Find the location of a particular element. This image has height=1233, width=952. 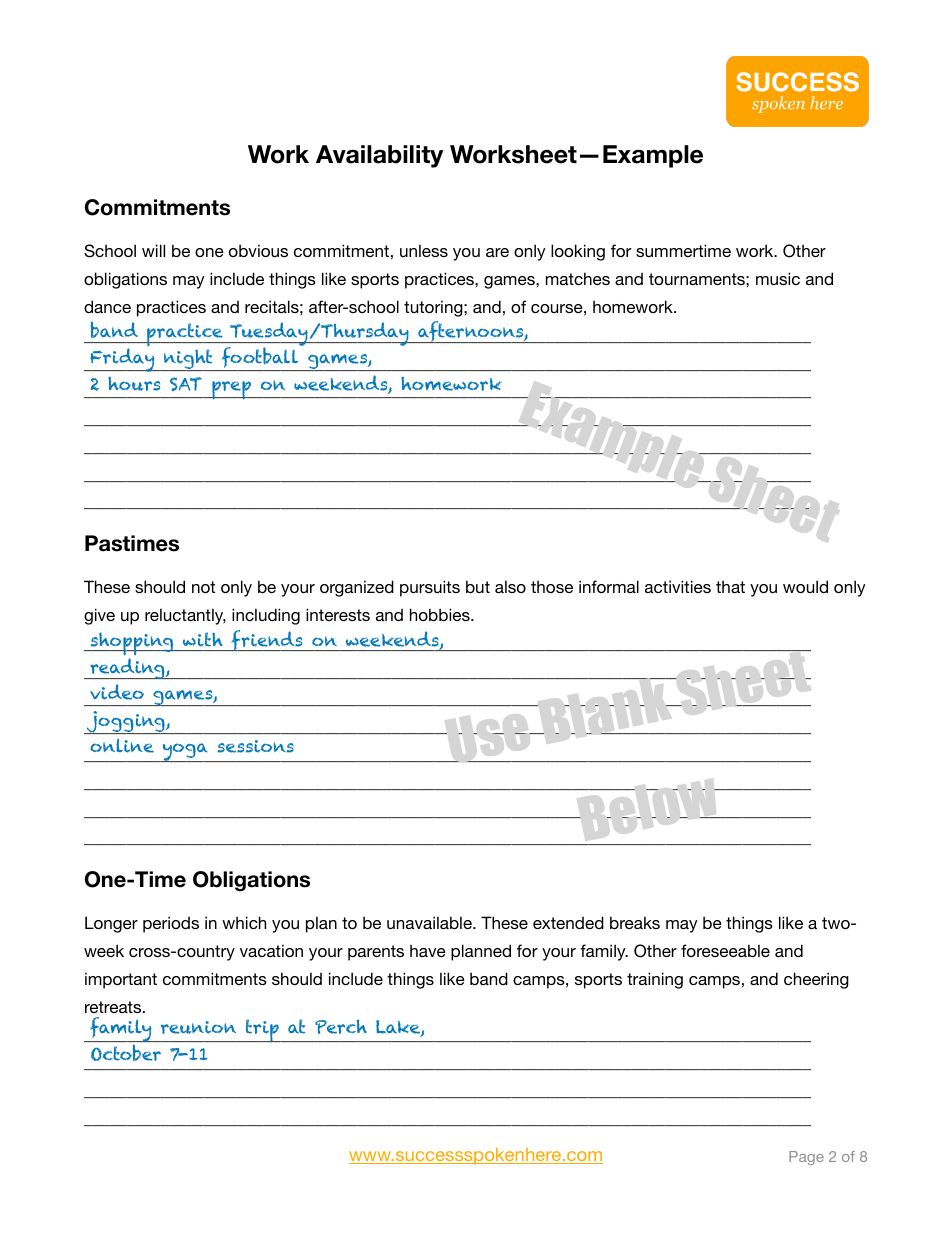

Perch is located at coordinates (341, 1027).
